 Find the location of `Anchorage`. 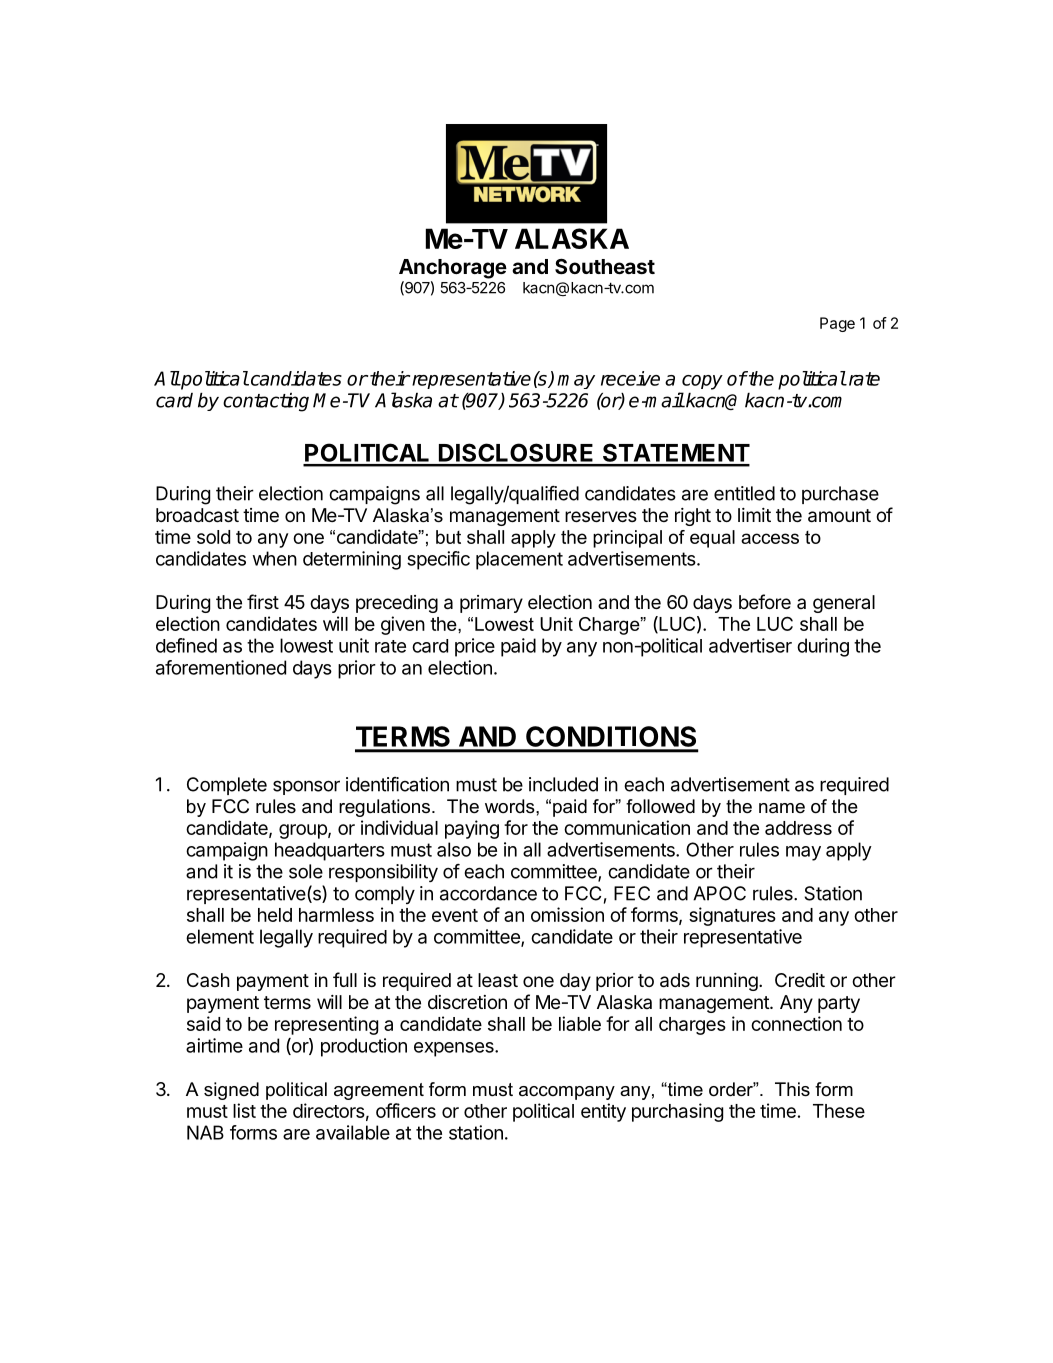

Anchorage is located at coordinates (453, 269).
